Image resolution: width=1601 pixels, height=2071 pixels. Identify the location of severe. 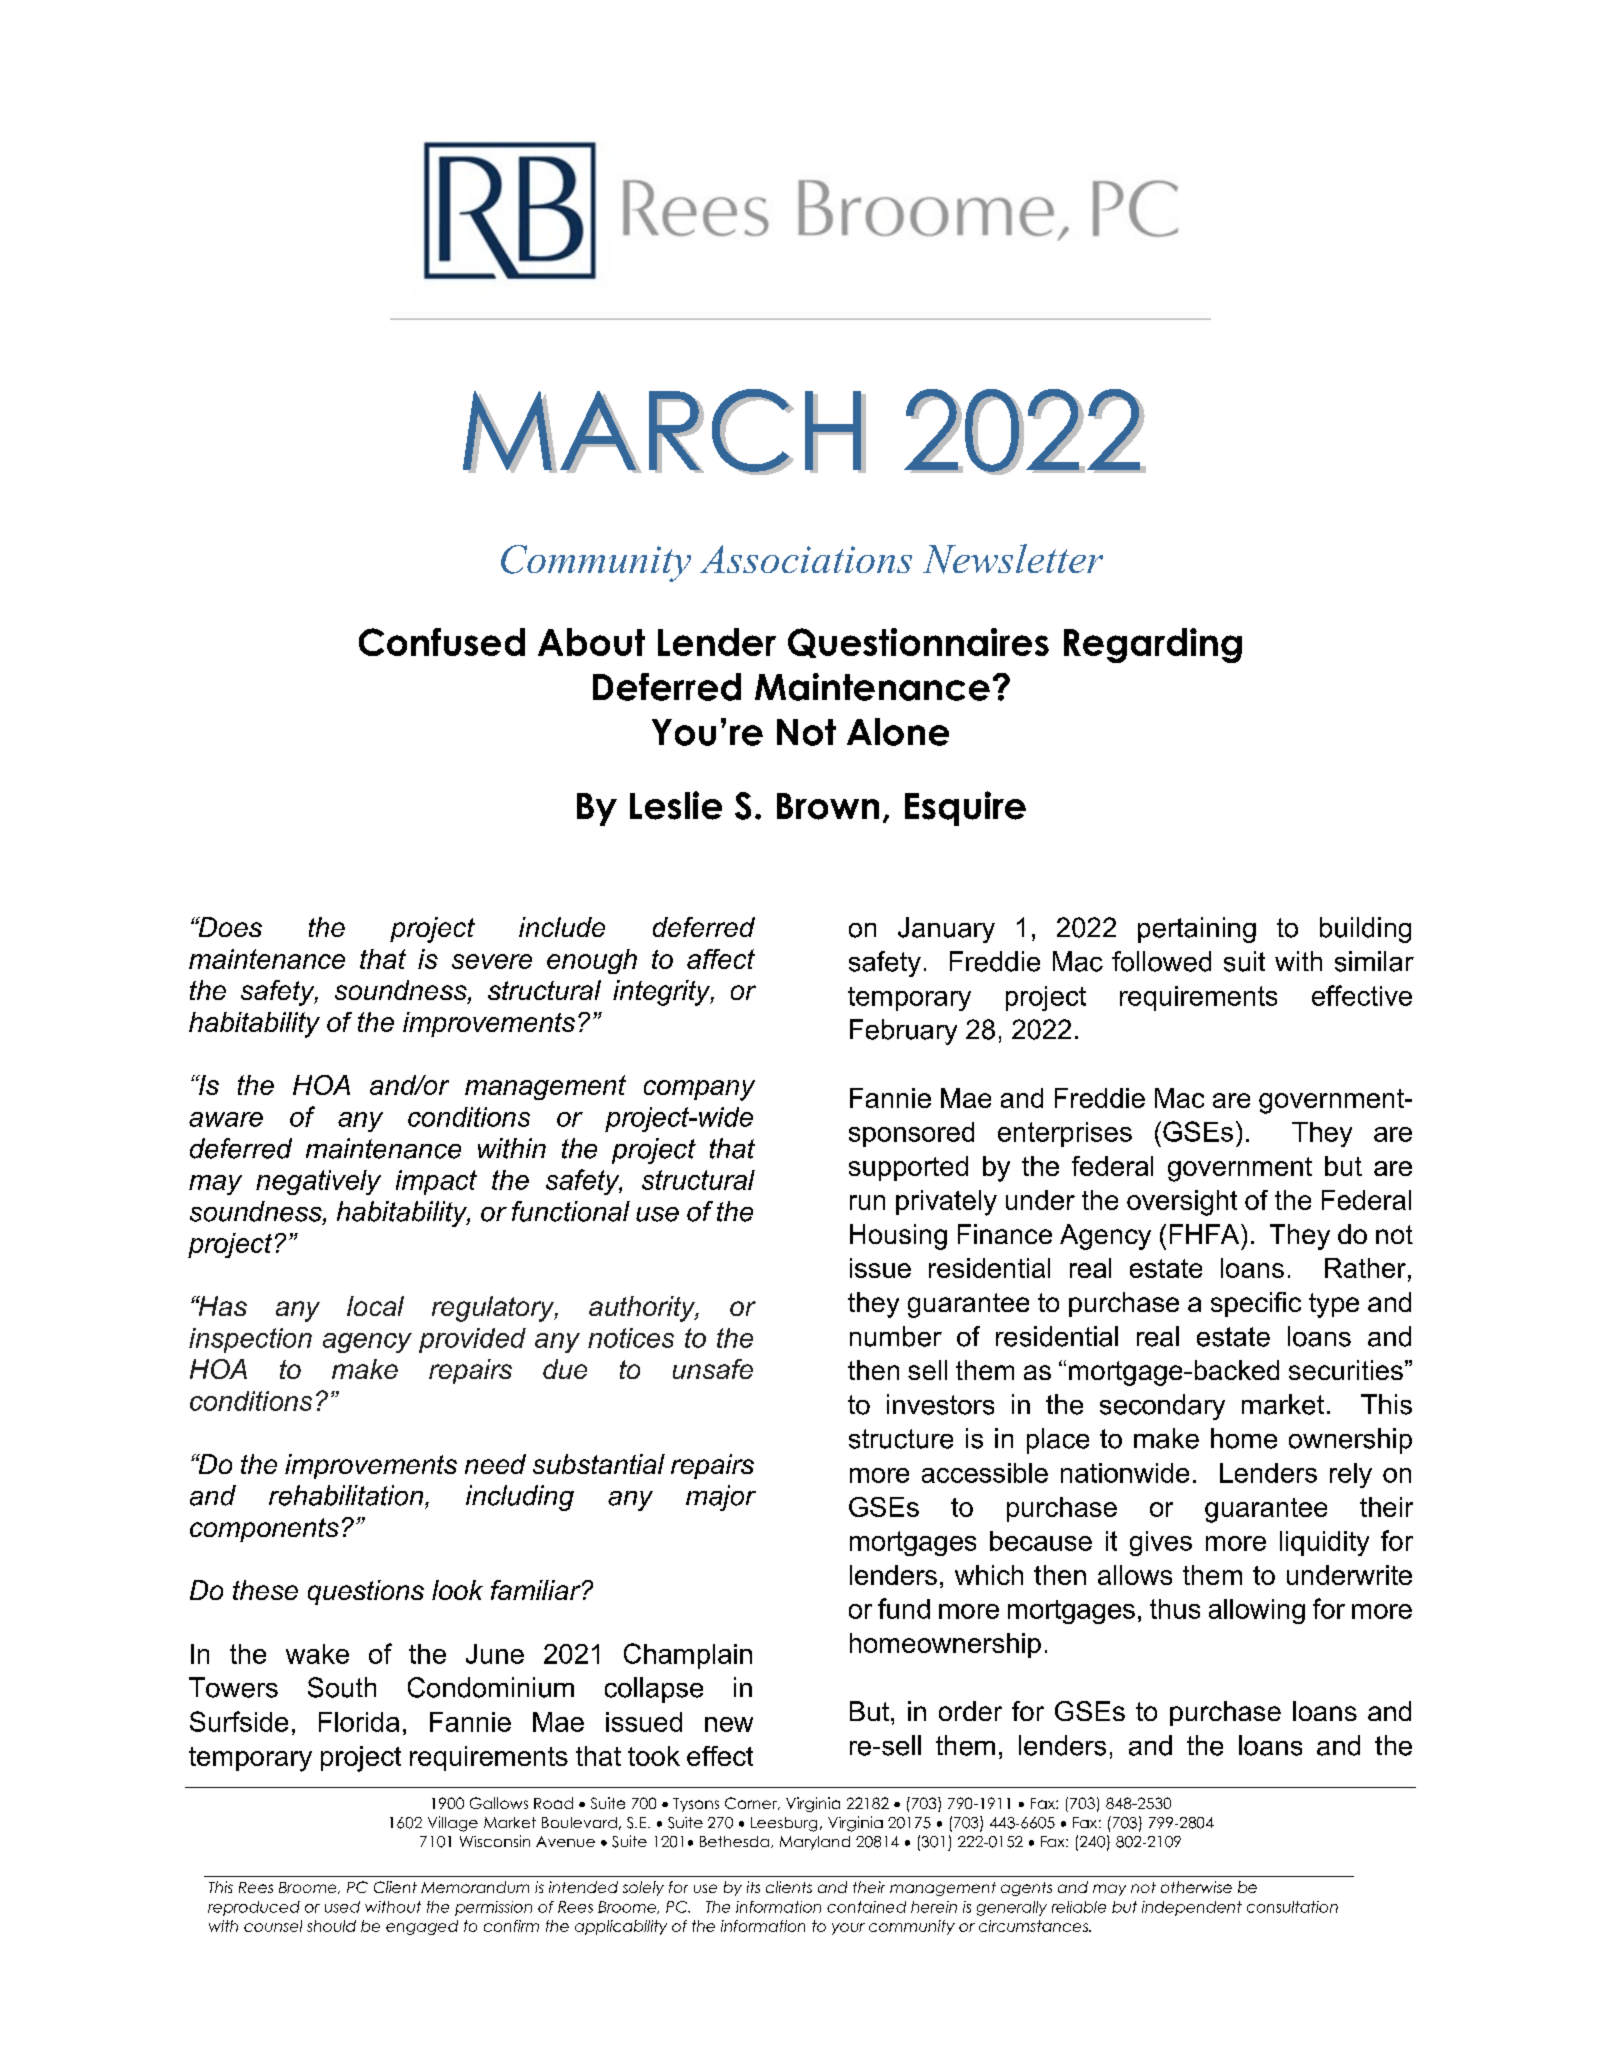
(492, 961).
